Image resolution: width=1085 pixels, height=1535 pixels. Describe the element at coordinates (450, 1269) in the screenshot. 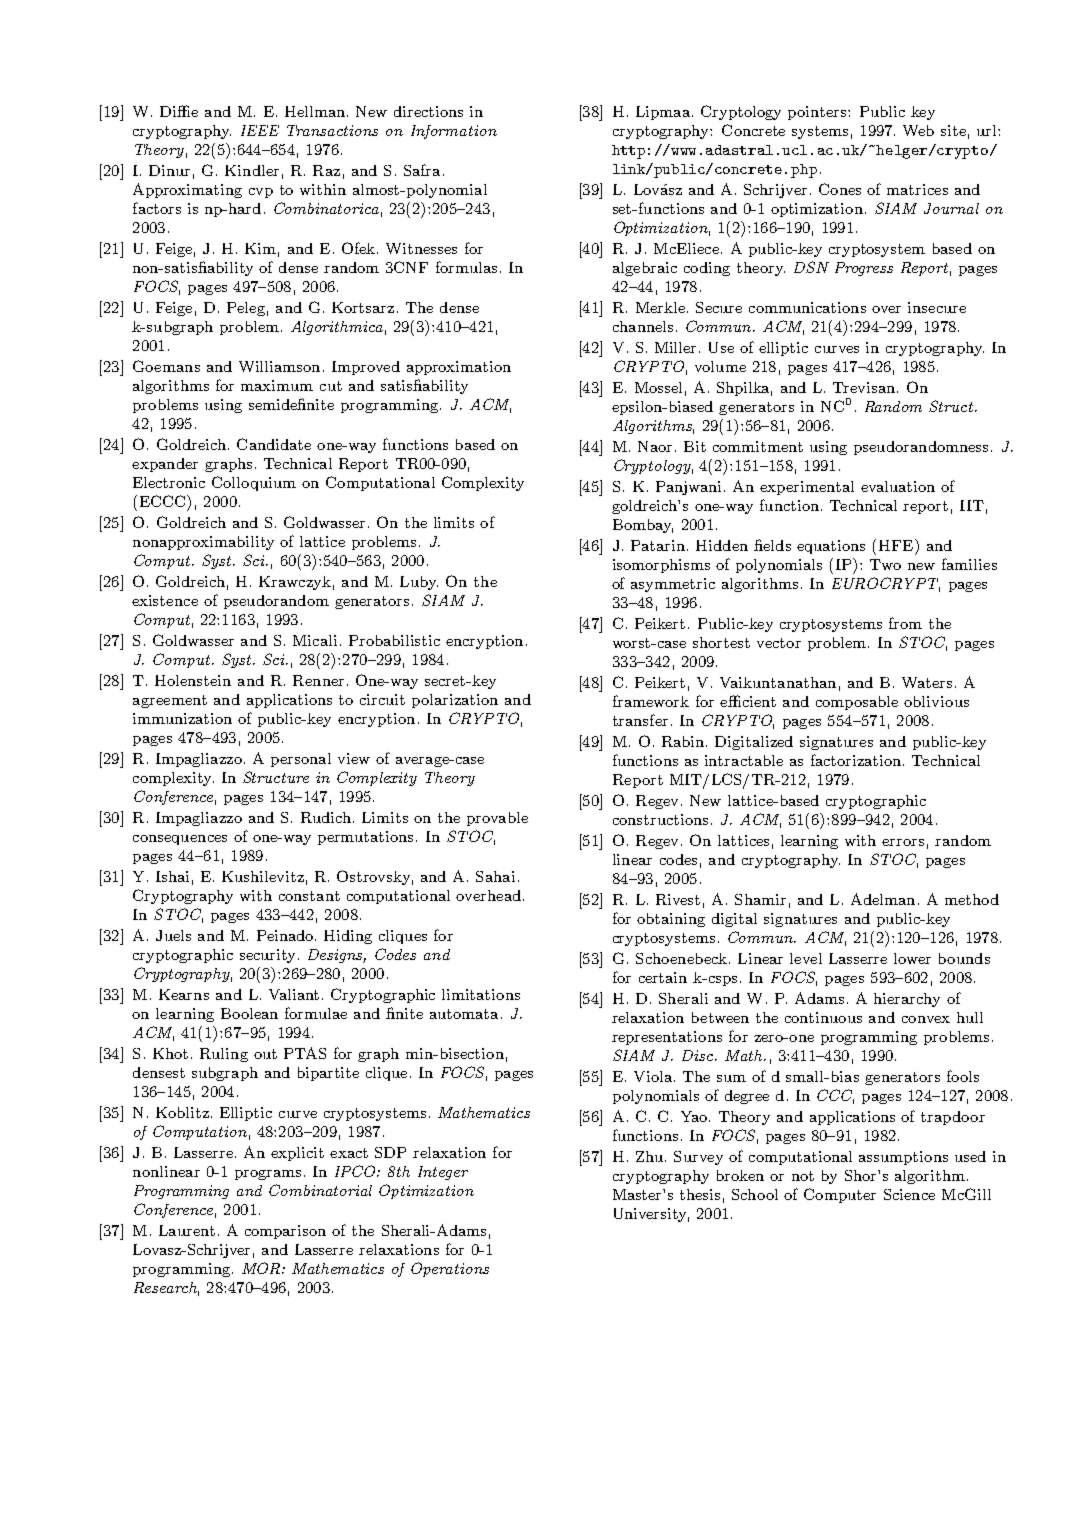

I see `Operations` at that location.
